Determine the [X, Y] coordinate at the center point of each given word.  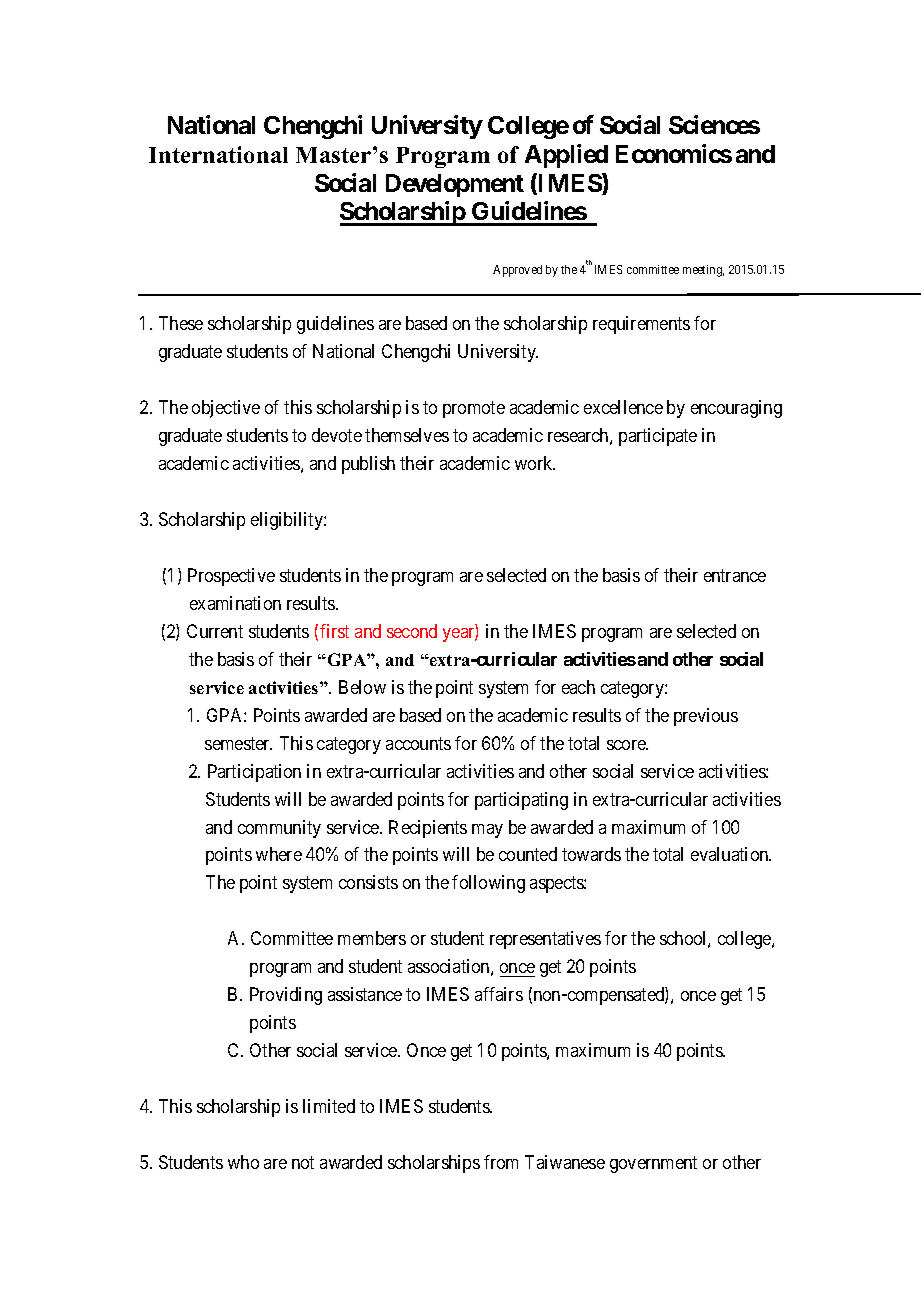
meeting [703, 271]
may [487, 831]
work [535, 463]
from [501, 1162]
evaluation [731, 854]
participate [658, 437]
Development [455, 185]
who [243, 1162]
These [181, 323]
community [279, 829]
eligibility [288, 521]
